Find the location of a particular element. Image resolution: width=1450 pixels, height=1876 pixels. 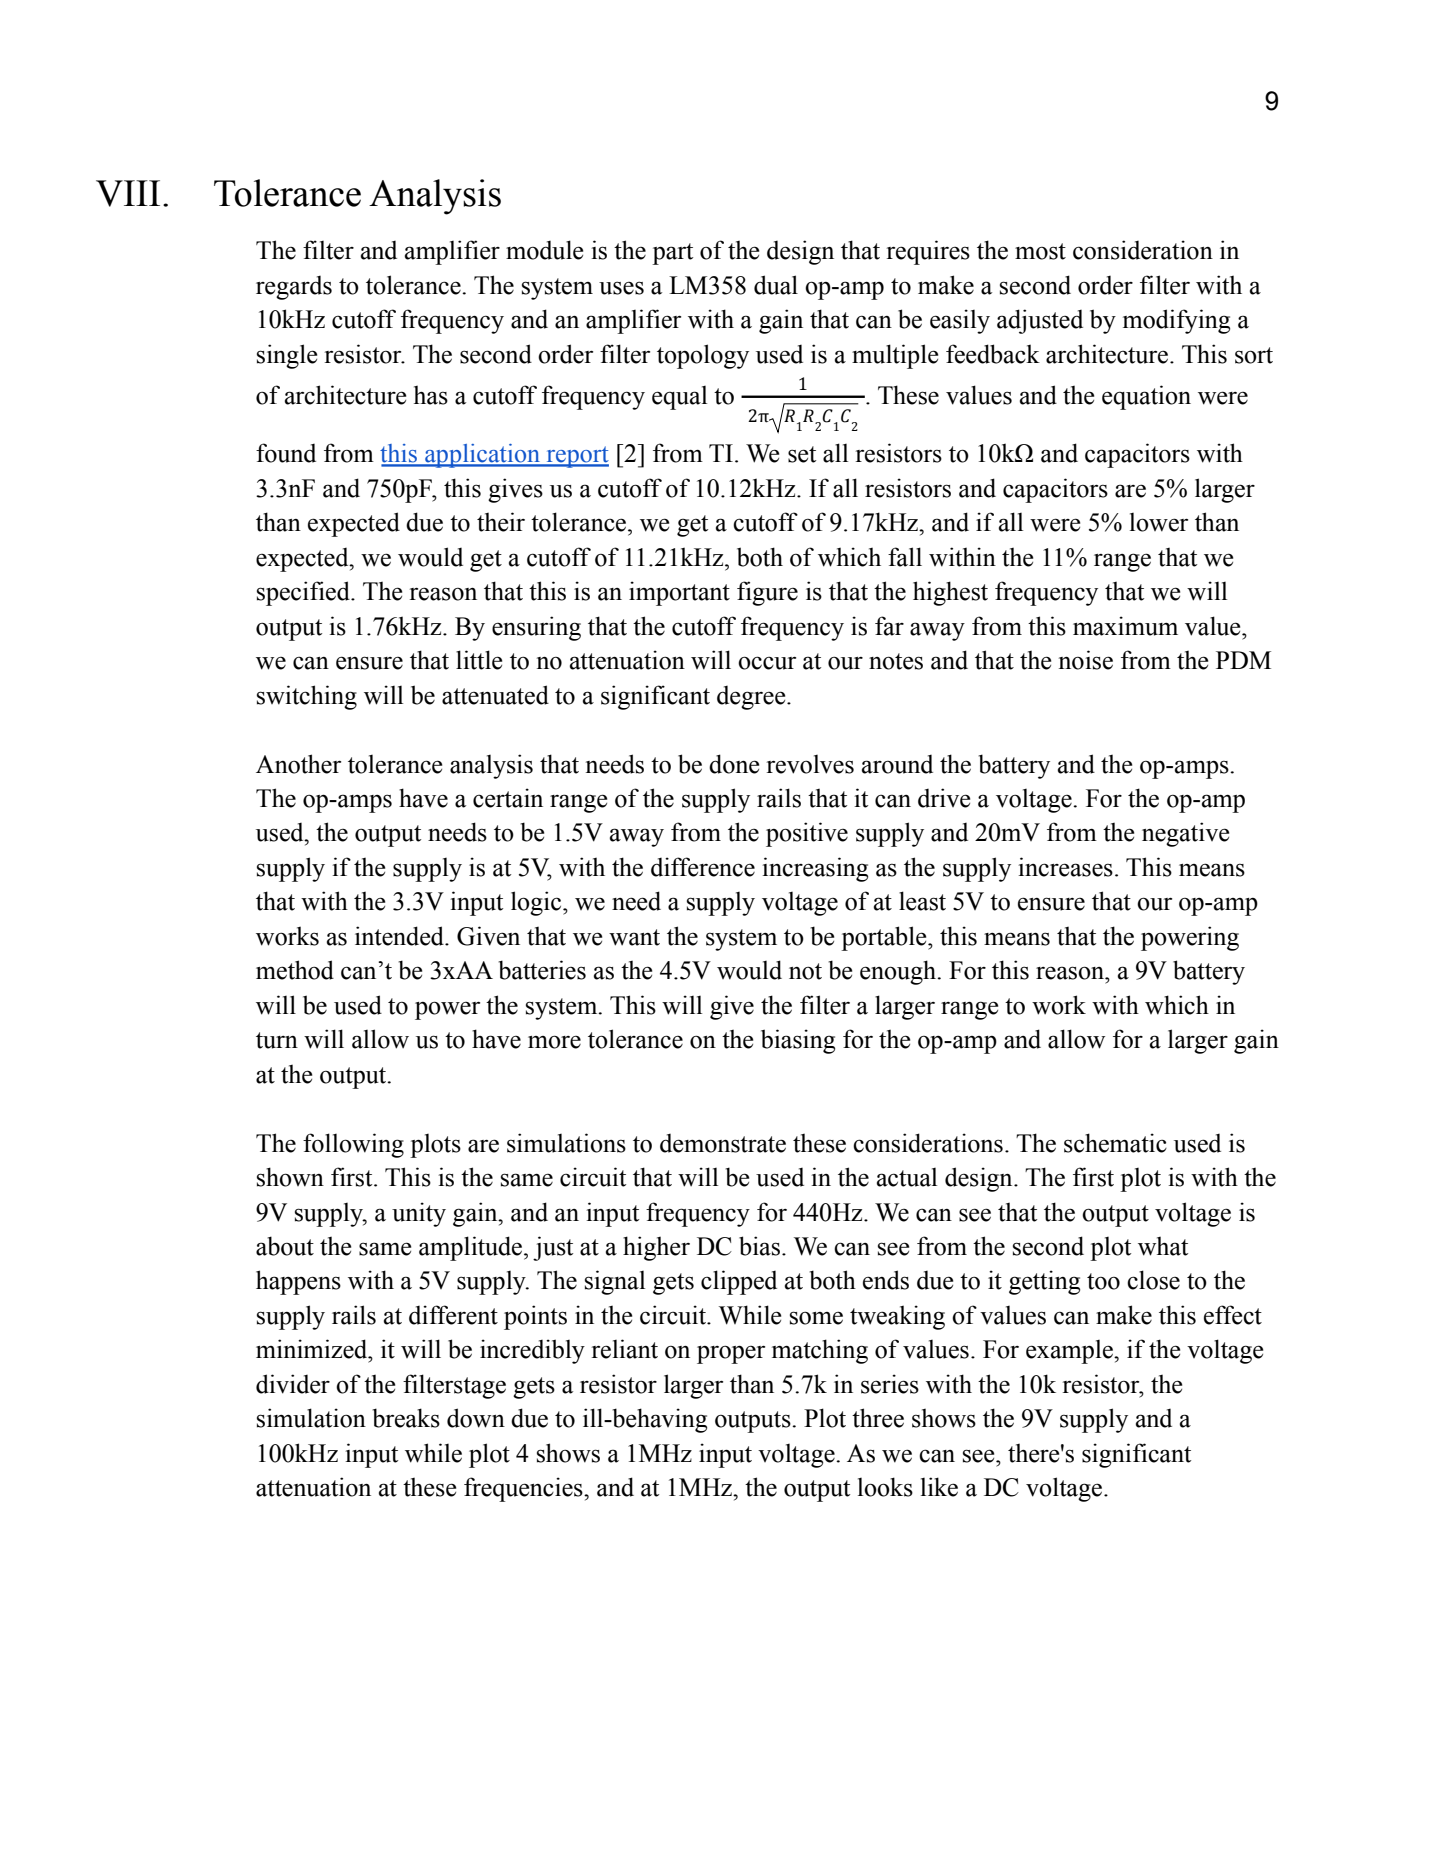

turn is located at coordinates (277, 1040).
